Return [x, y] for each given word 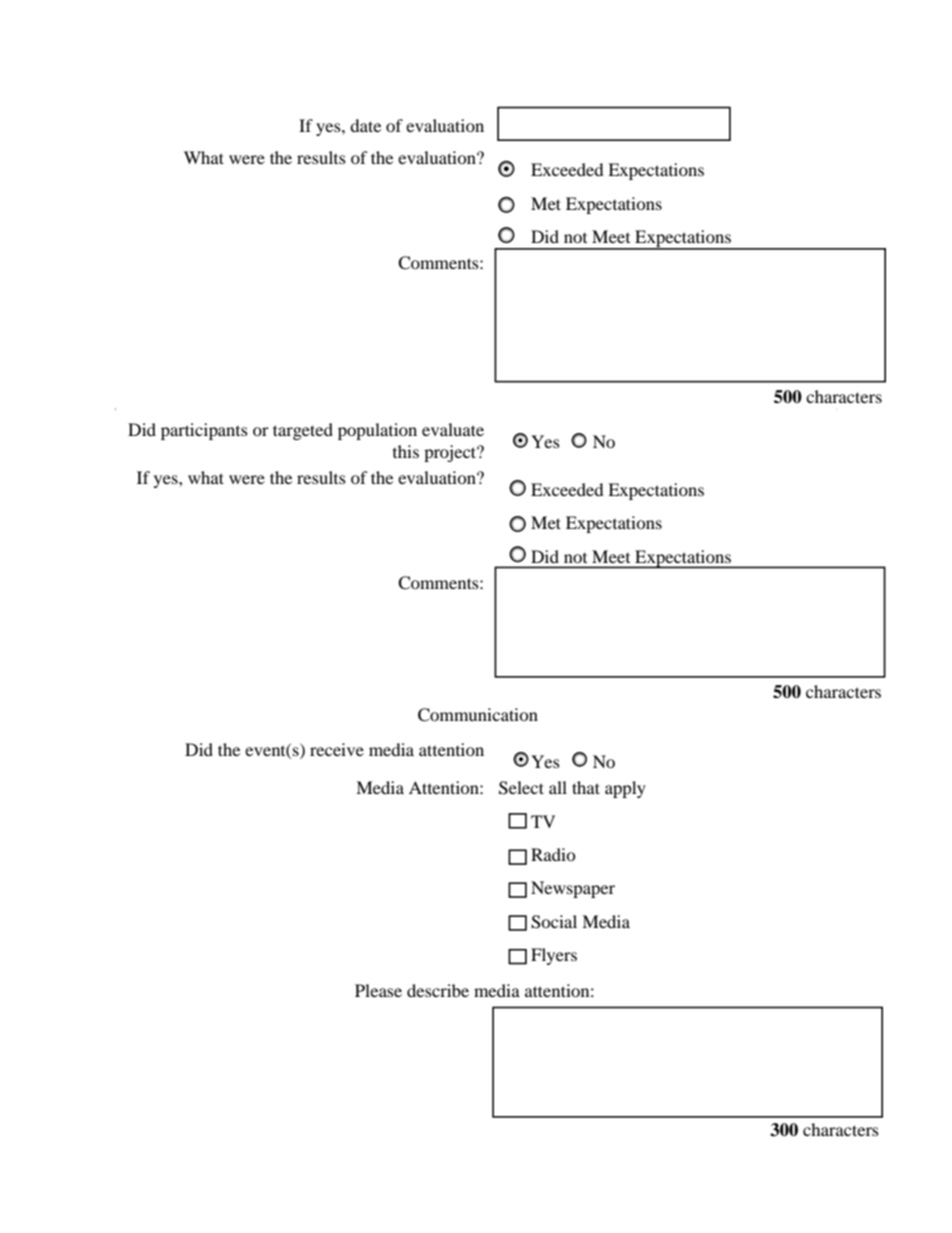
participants [204, 431]
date [365, 125]
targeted [303, 431]
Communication [478, 715]
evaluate [453, 429]
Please [378, 990]
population [377, 431]
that [586, 787]
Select [521, 788]
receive [337, 749]
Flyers [554, 956]
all [558, 787]
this [406, 451]
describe [438, 990]
